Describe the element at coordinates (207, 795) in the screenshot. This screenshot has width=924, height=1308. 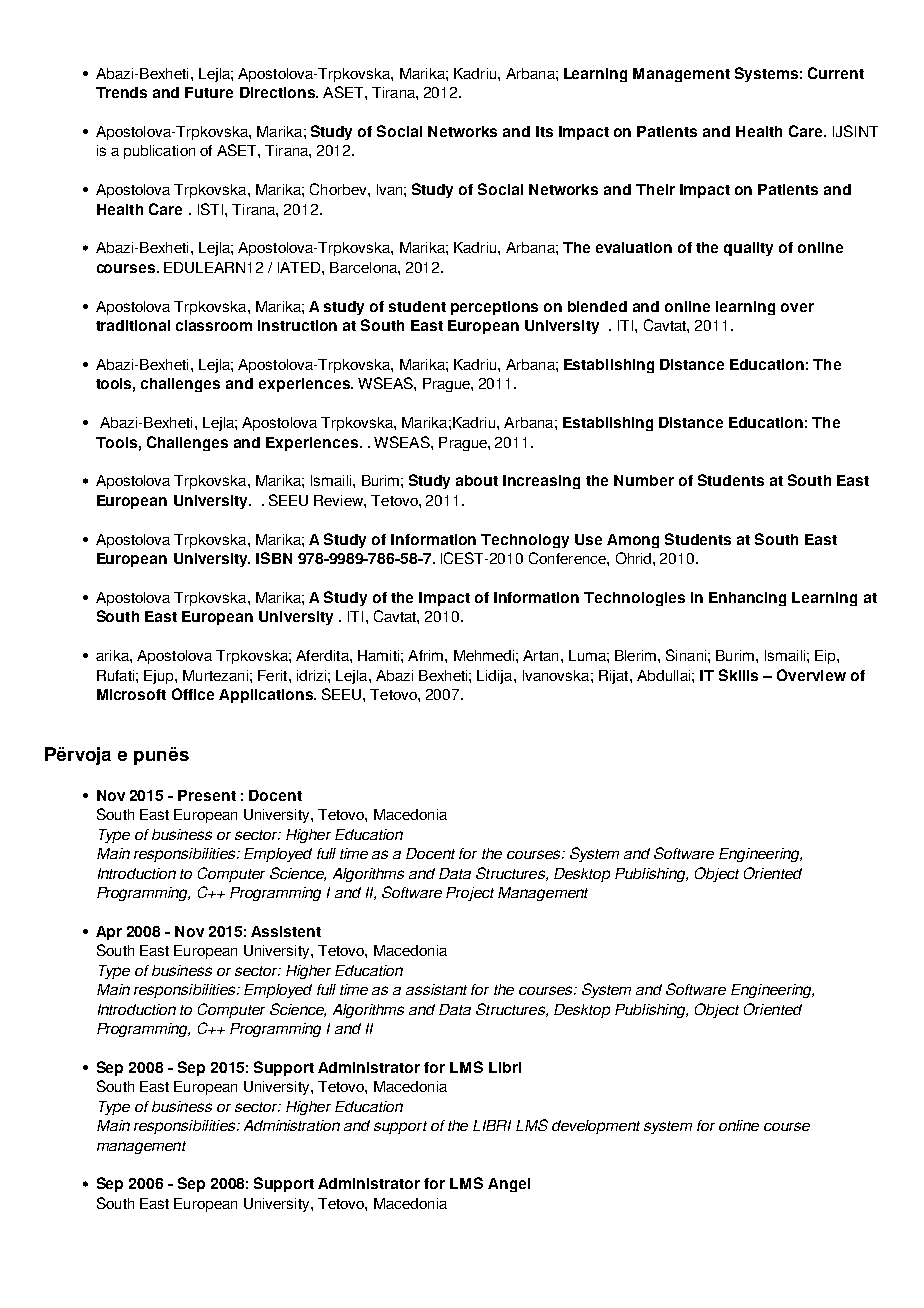
I see `Present` at that location.
